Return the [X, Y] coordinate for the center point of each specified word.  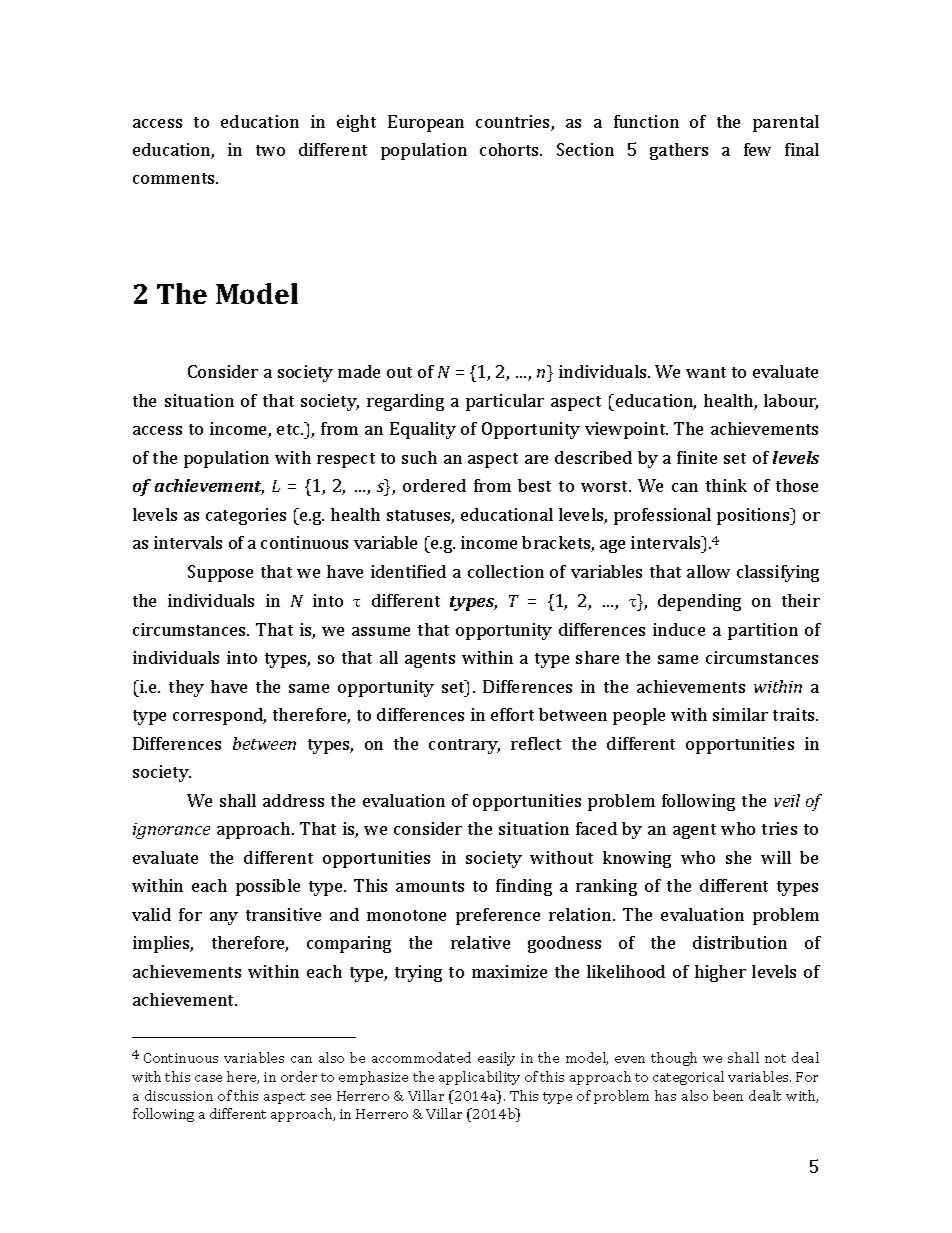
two [270, 150]
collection [506, 571]
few [757, 149]
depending [699, 602]
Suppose [220, 573]
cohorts [510, 149]
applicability [479, 1078]
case [208, 1078]
